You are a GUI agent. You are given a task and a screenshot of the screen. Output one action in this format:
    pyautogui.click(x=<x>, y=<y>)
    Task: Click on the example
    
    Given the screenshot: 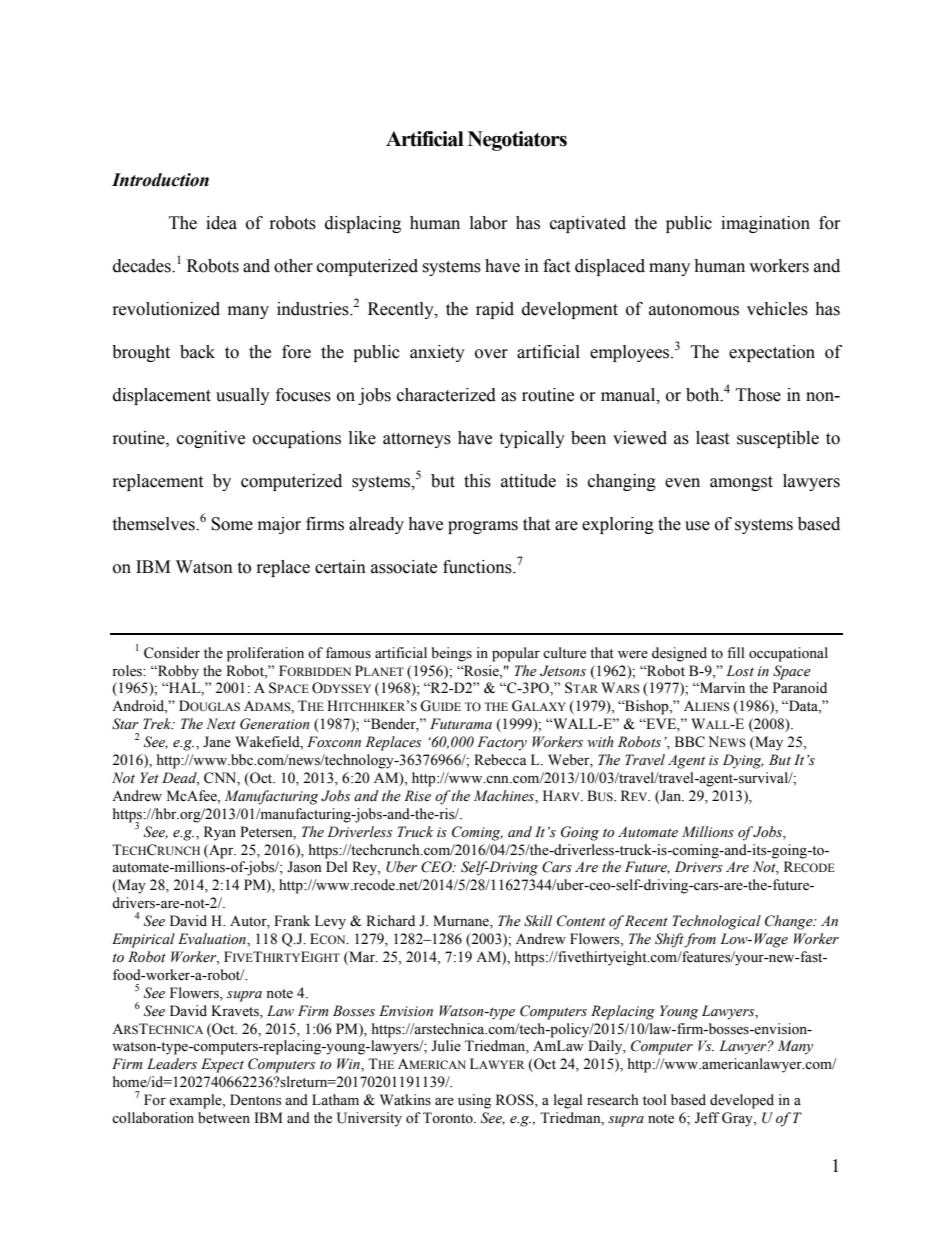 What is the action you would take?
    pyautogui.click(x=196, y=1101)
